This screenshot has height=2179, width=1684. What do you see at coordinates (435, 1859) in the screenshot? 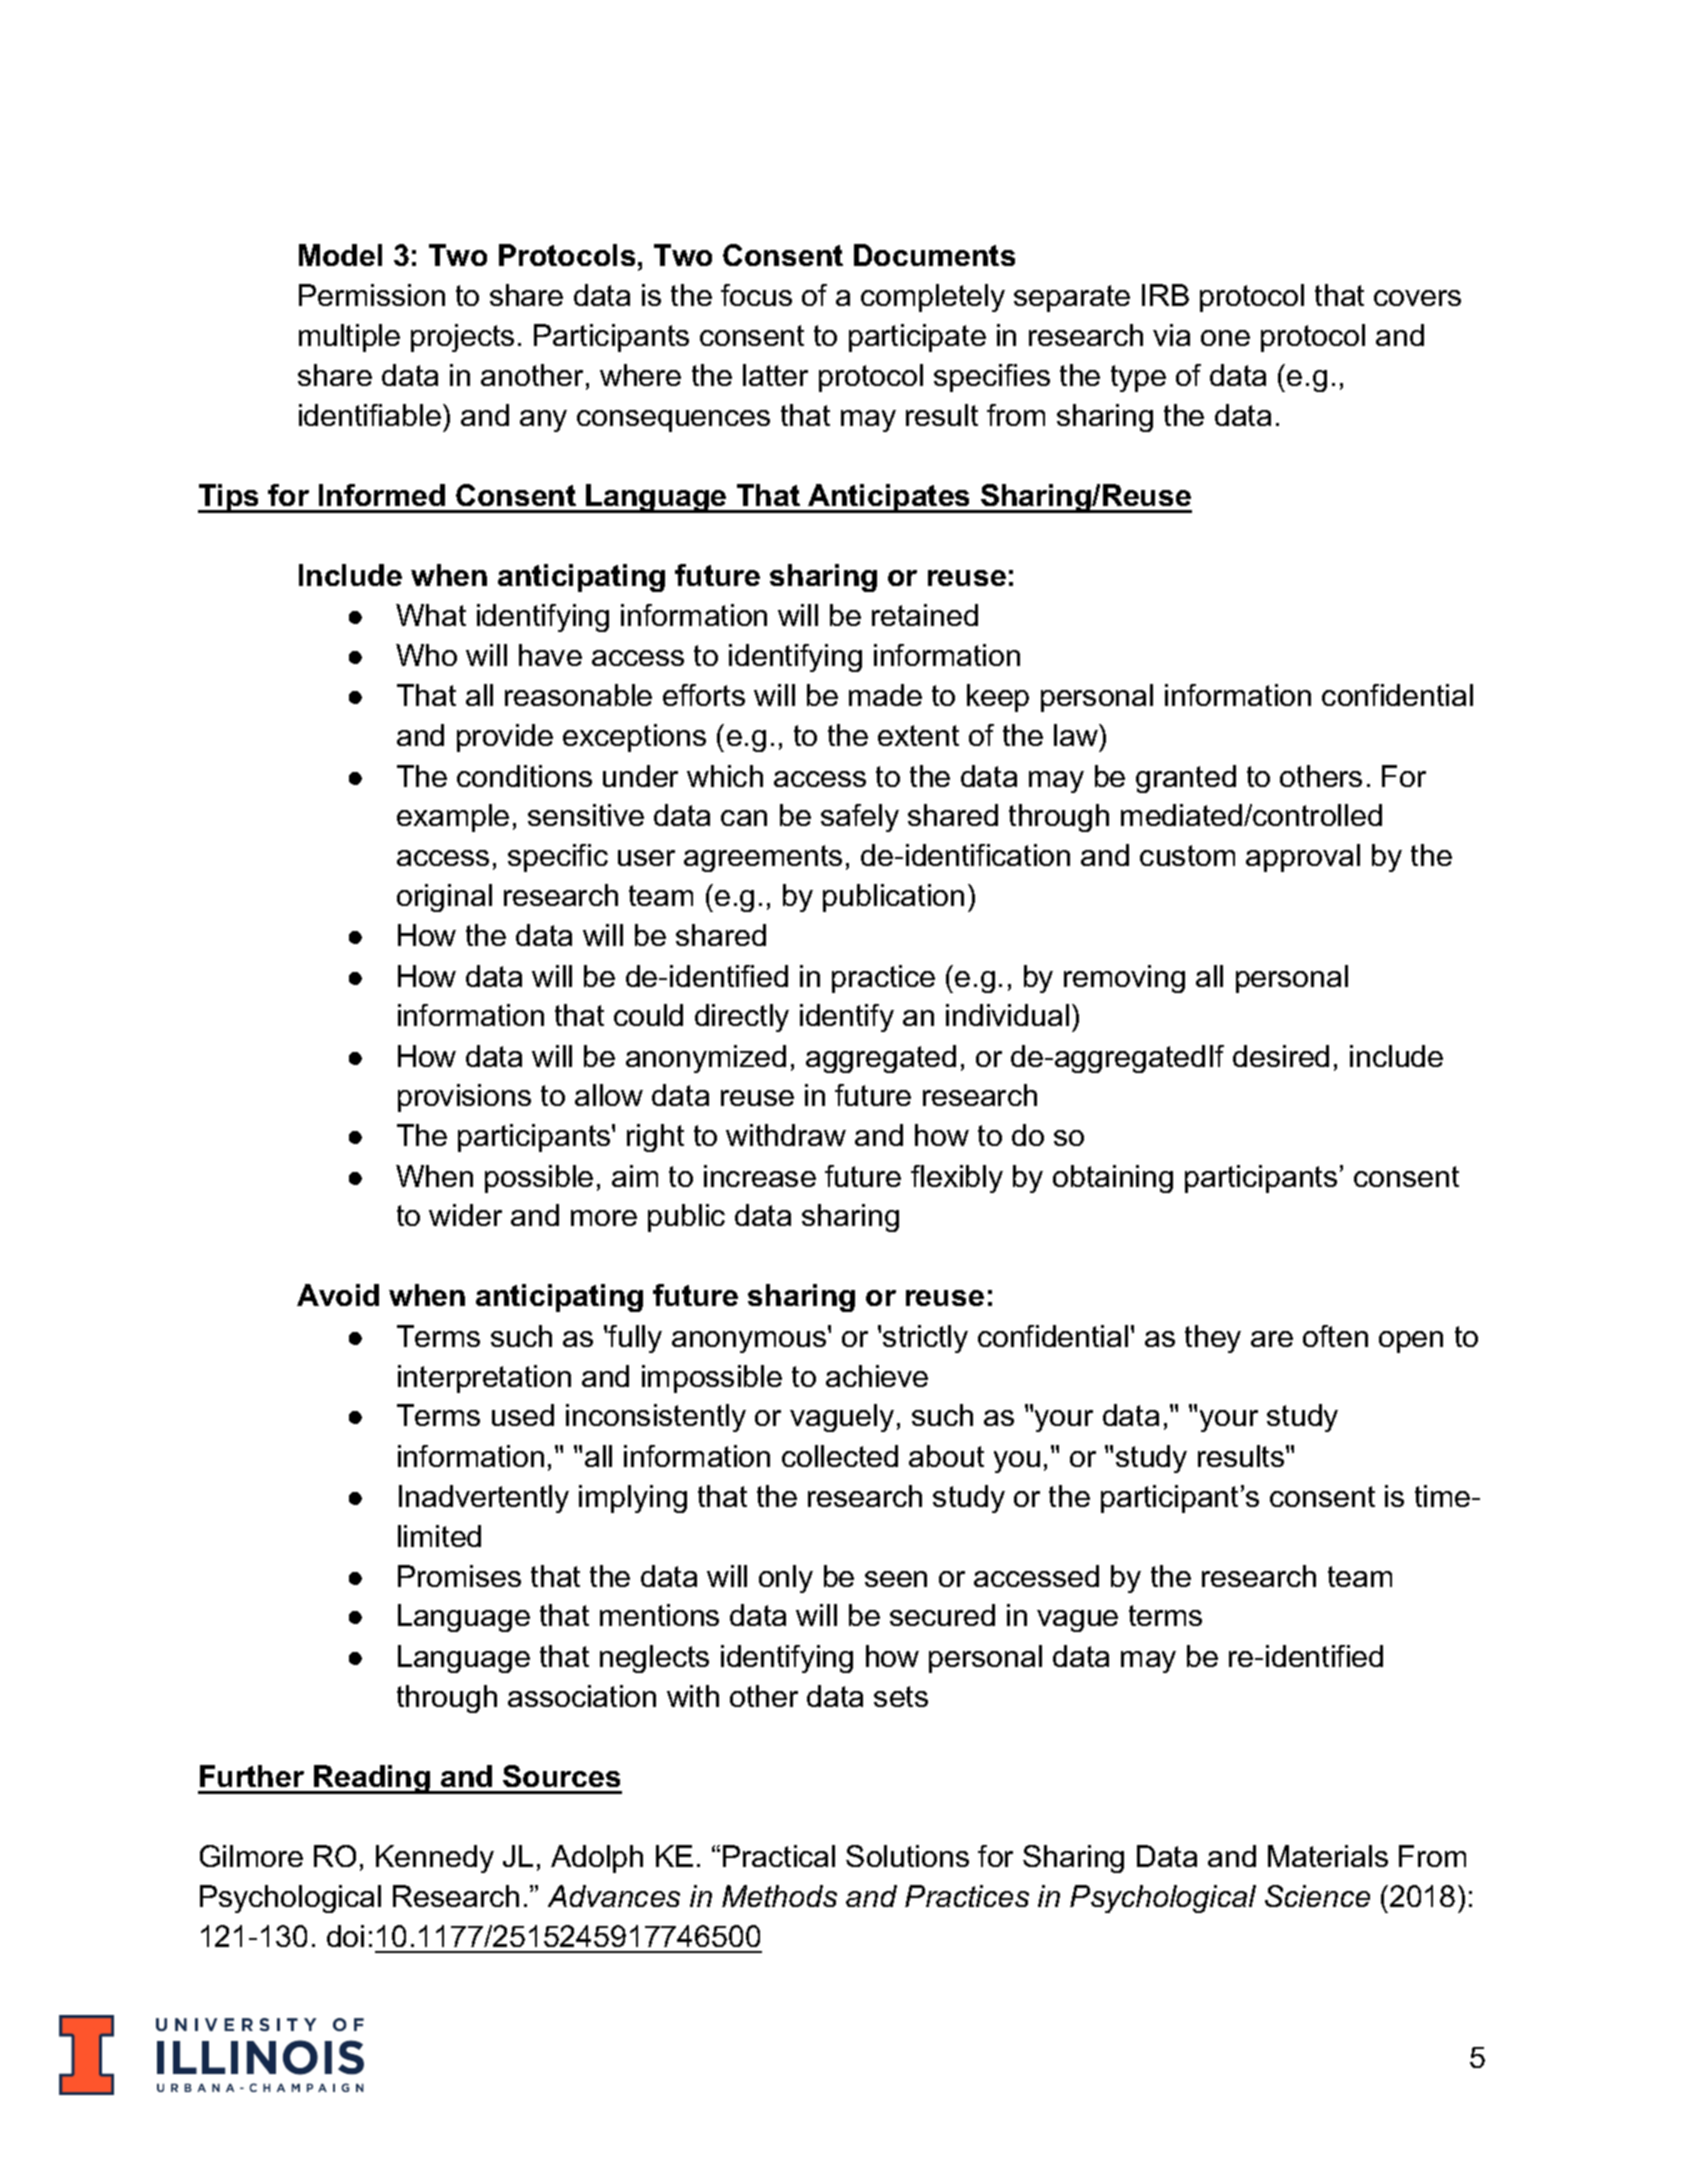
I see `Kennedy` at bounding box center [435, 1859].
